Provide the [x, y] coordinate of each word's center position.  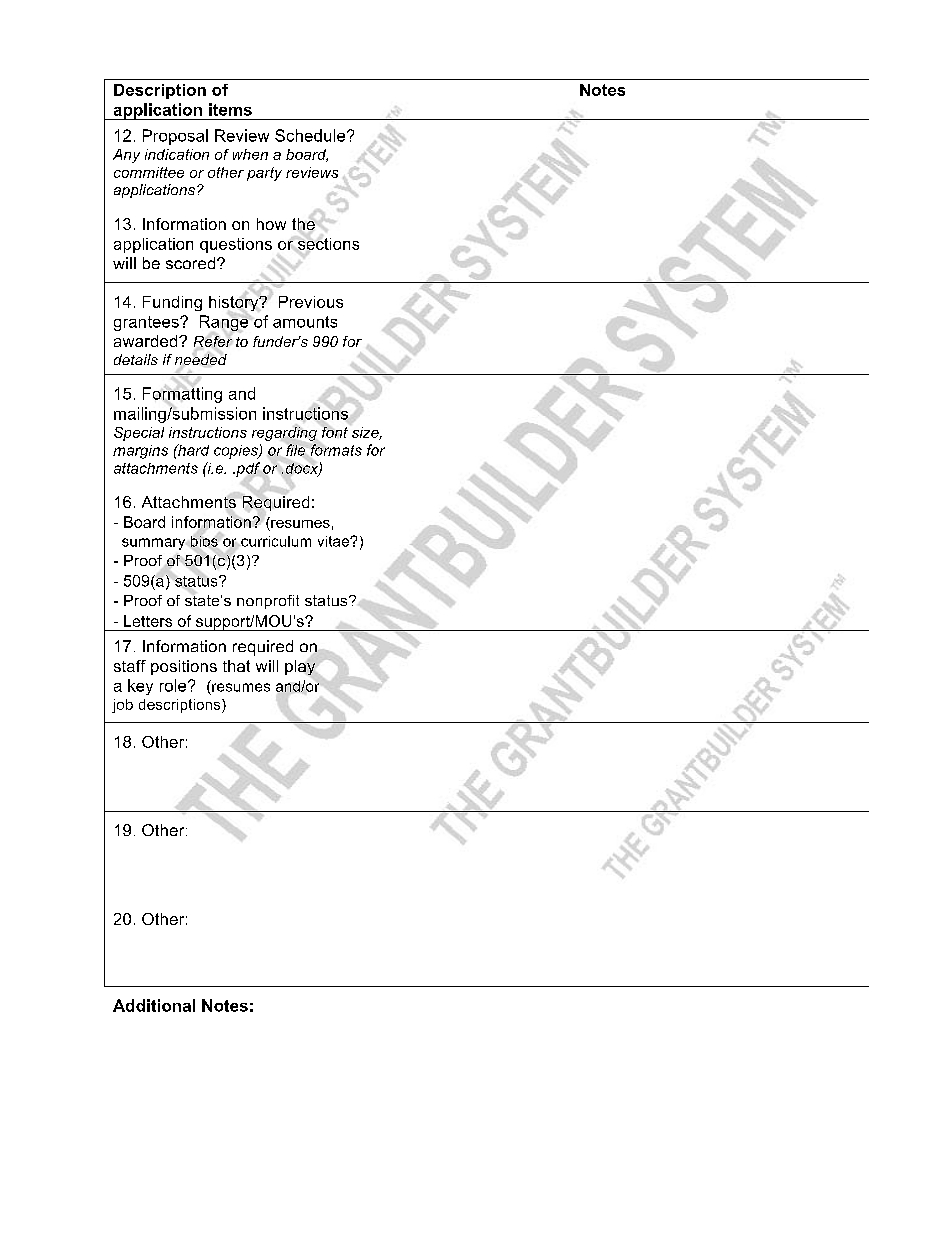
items [230, 109]
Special [139, 434]
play [301, 668]
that [236, 666]
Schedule [311, 135]
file [295, 450]
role [174, 685]
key [140, 687]
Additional [154, 1005]
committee [149, 172]
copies [237, 452]
